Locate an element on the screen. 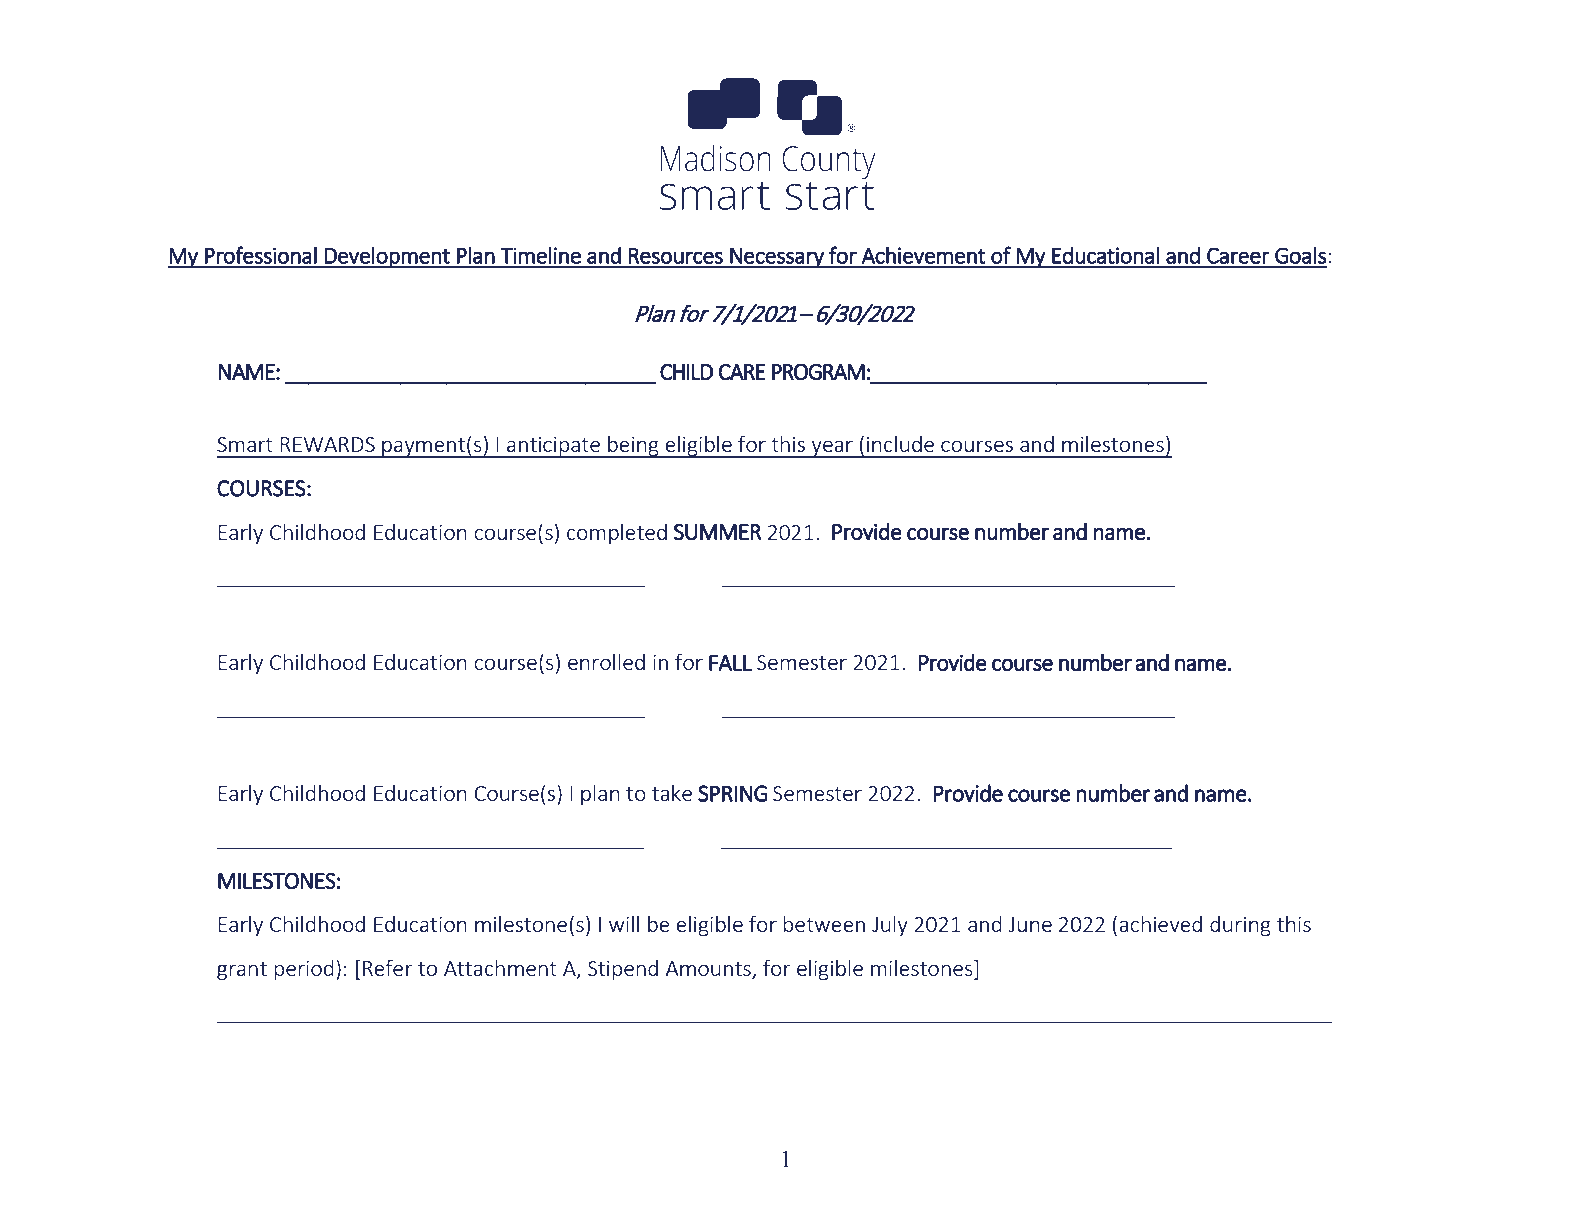 The image size is (1572, 1215). Development is located at coordinates (387, 257).
